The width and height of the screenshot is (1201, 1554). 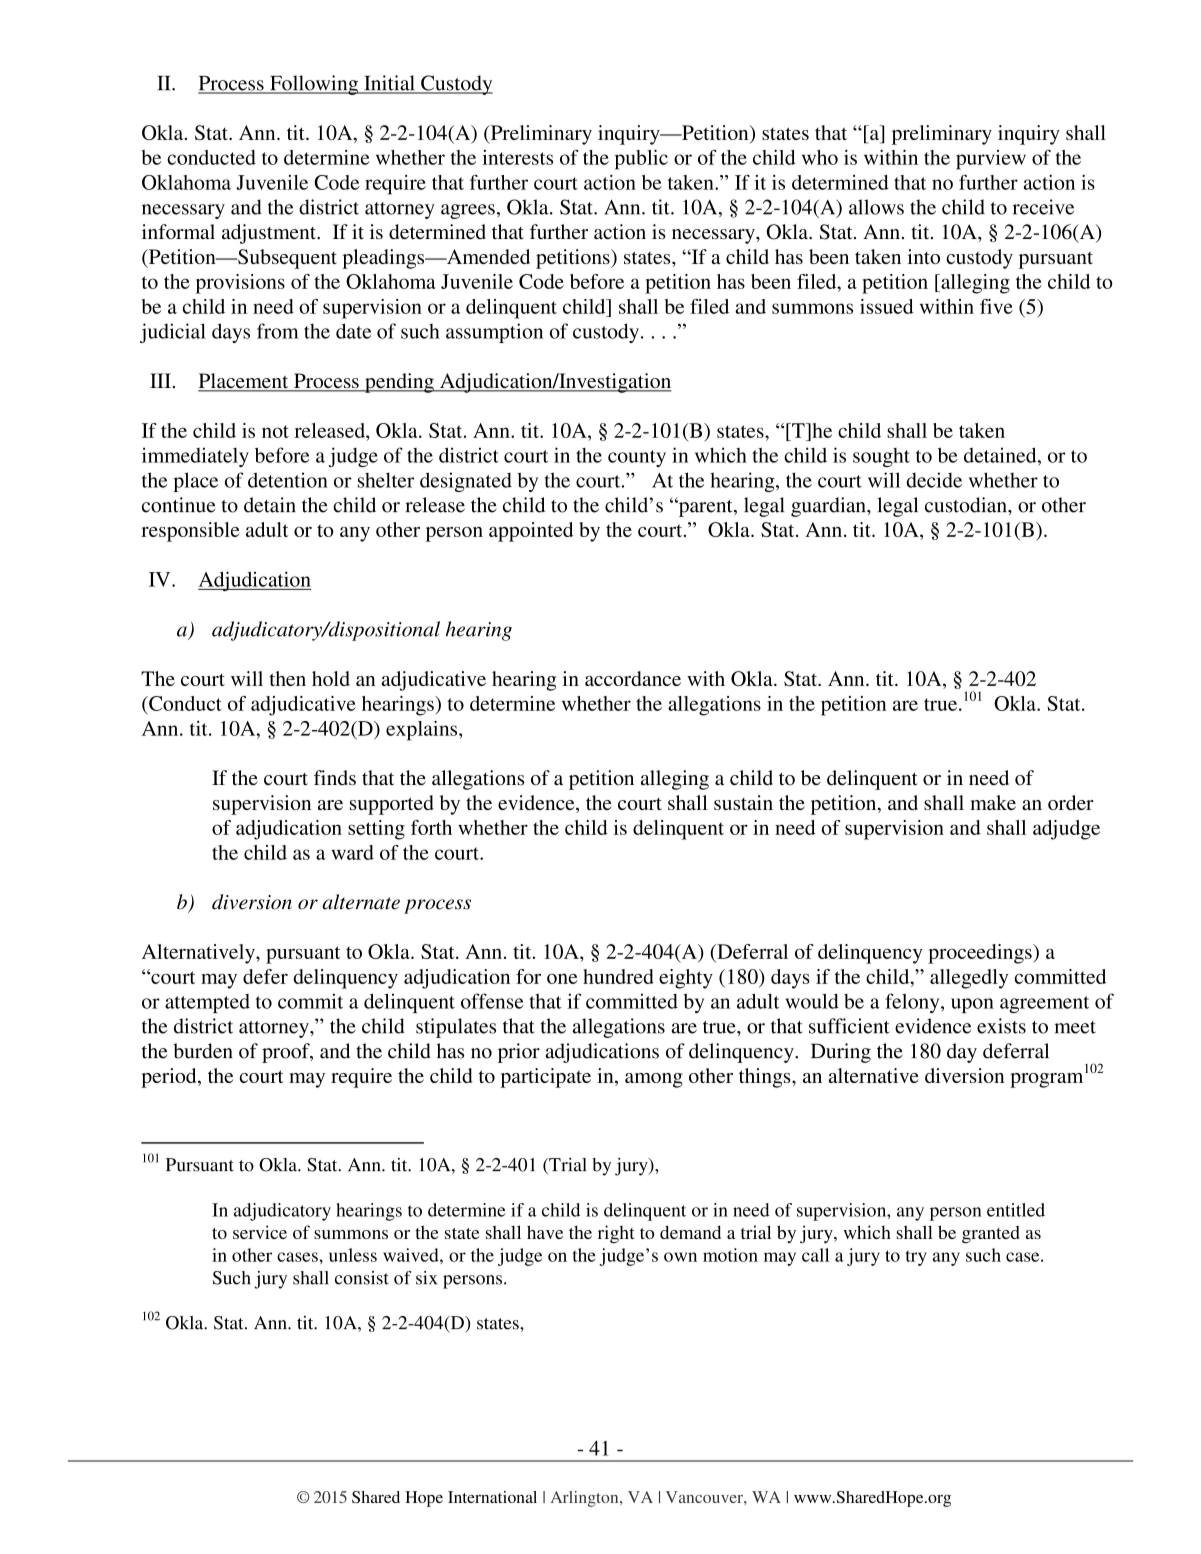 What do you see at coordinates (288, 480) in the screenshot?
I see `detention` at bounding box center [288, 480].
